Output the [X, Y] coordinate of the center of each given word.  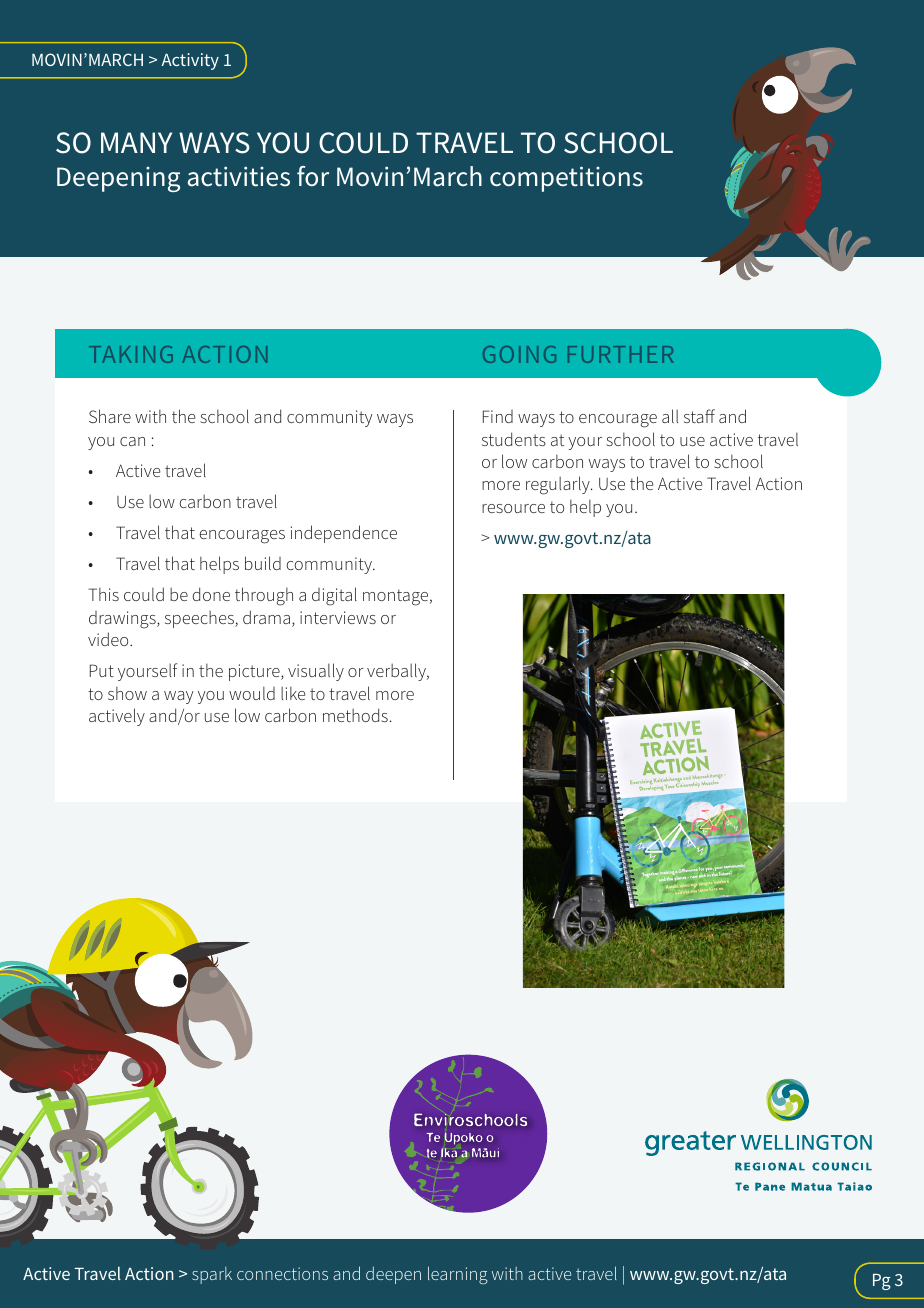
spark [212, 1275]
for [313, 176]
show [127, 693]
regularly [559, 485]
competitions [566, 179]
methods [355, 715]
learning [458, 1275]
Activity [190, 61]
